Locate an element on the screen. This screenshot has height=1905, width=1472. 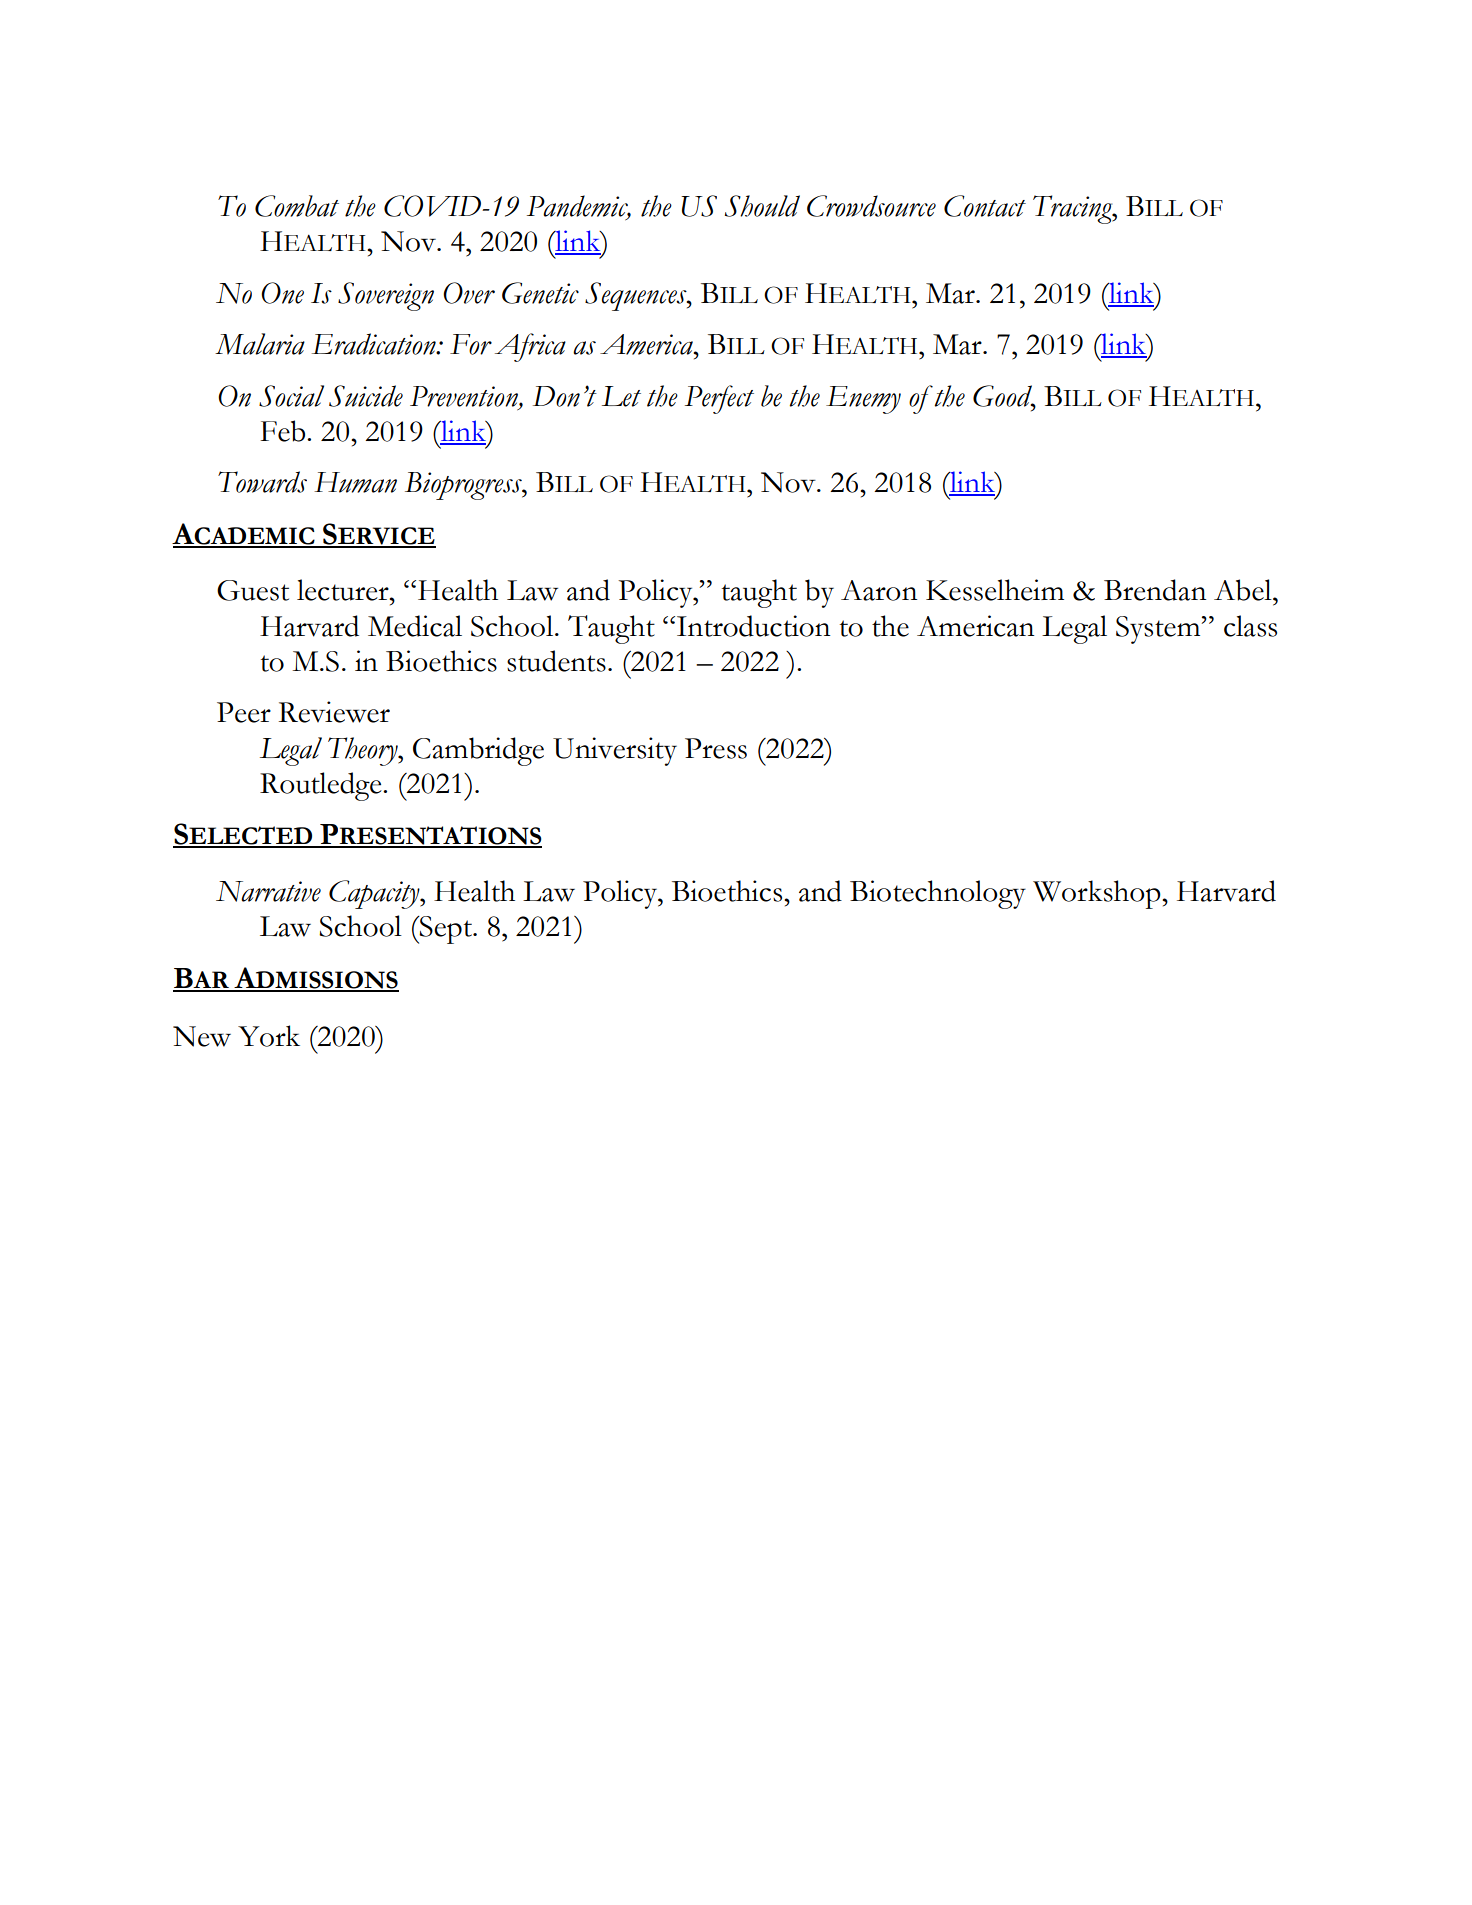
Brendan is located at coordinates (1155, 590).
